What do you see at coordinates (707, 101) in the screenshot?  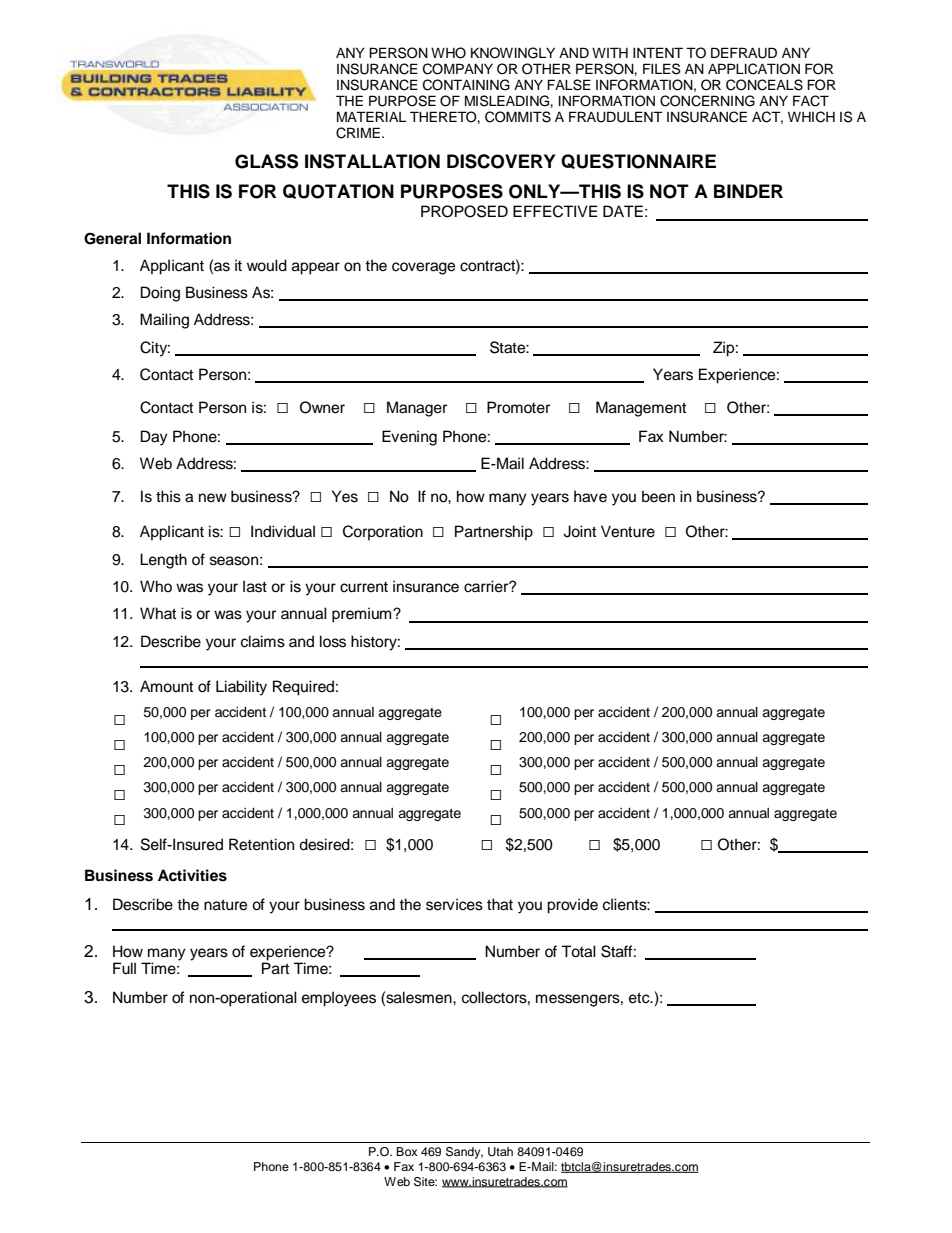 I see `CONCERNING` at bounding box center [707, 101].
